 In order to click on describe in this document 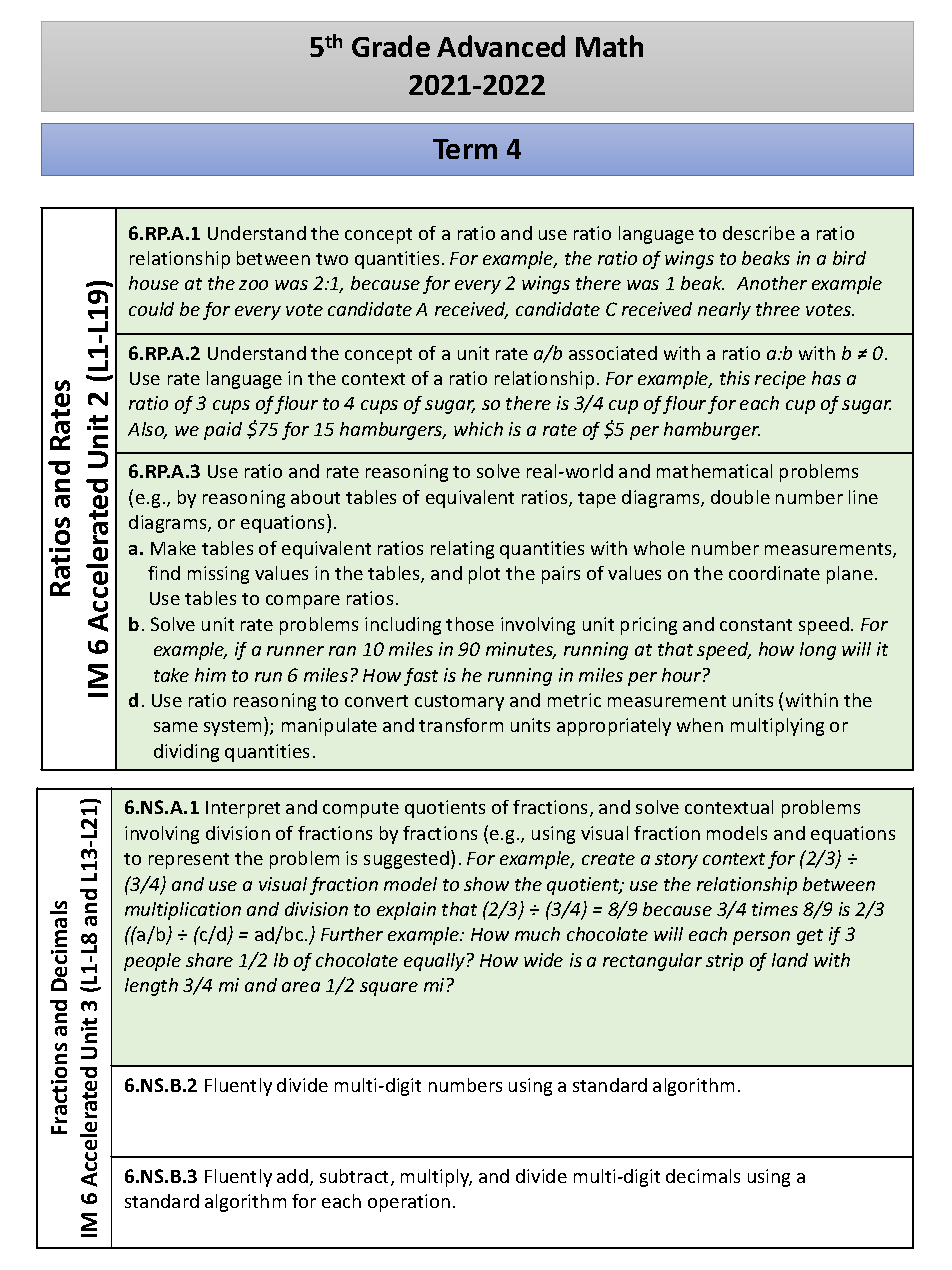, I will do `click(759, 233)`.
